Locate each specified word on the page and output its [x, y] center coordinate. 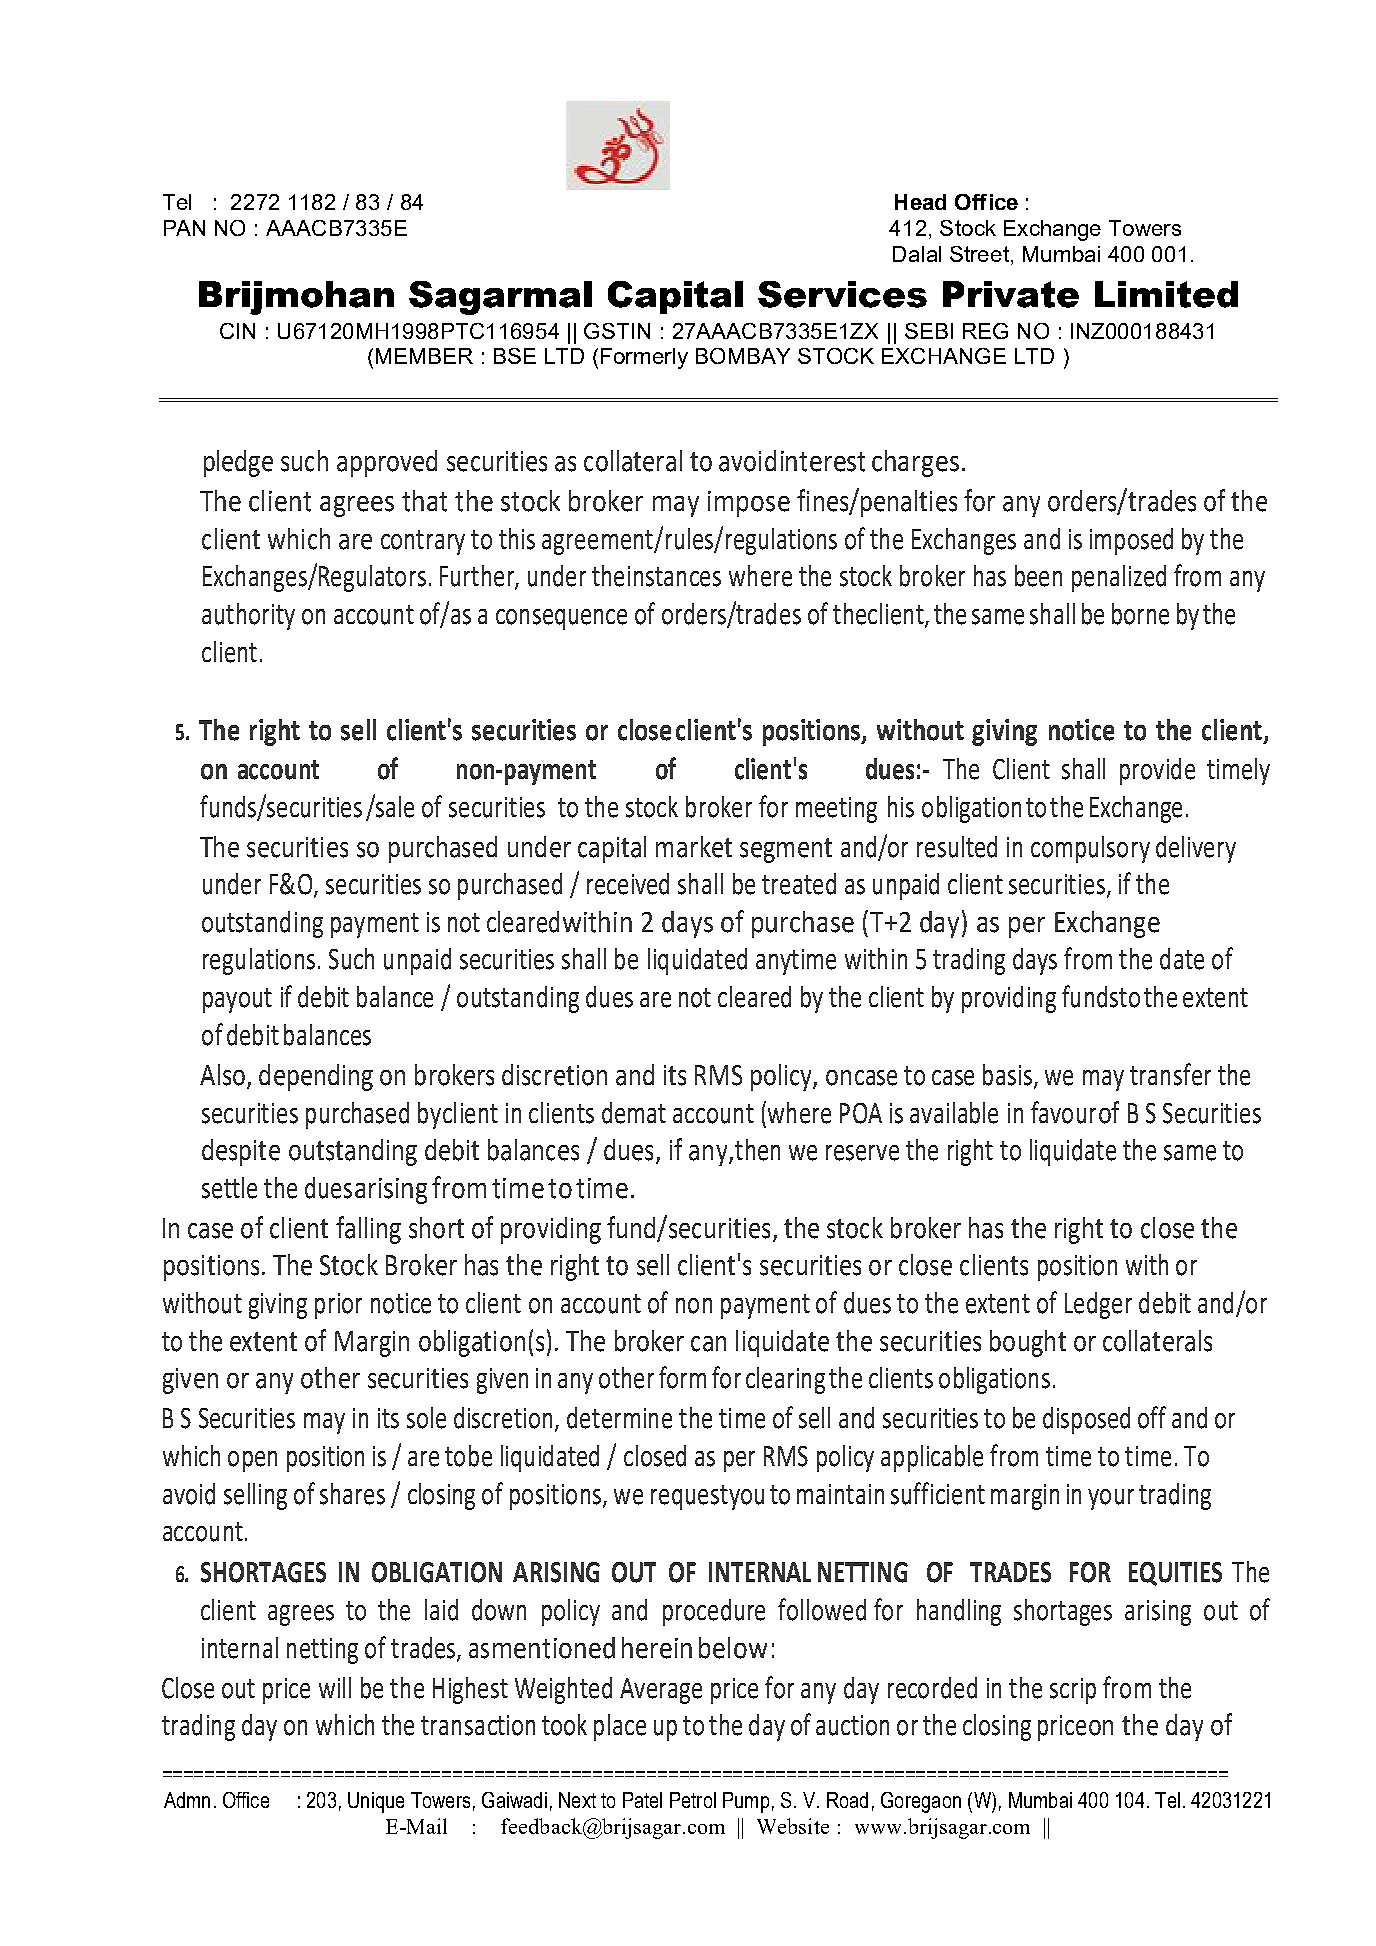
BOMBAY [743, 356]
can [708, 1344]
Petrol [693, 1800]
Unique [376, 1802]
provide [1157, 771]
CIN [237, 331]
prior [338, 1306]
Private [1011, 294]
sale [394, 806]
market [694, 847]
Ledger [1098, 1305]
